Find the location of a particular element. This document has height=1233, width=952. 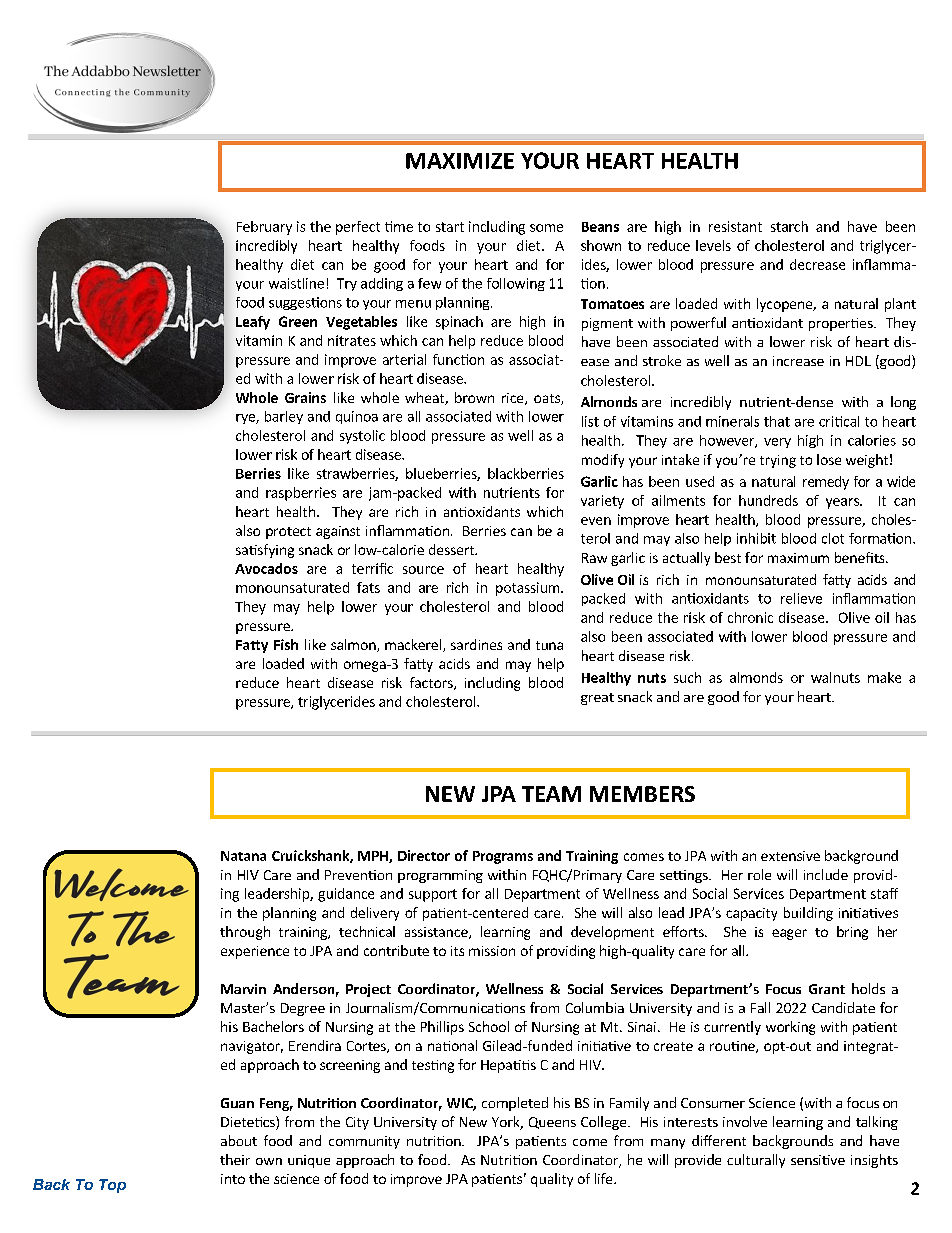

their is located at coordinates (235, 1159).
